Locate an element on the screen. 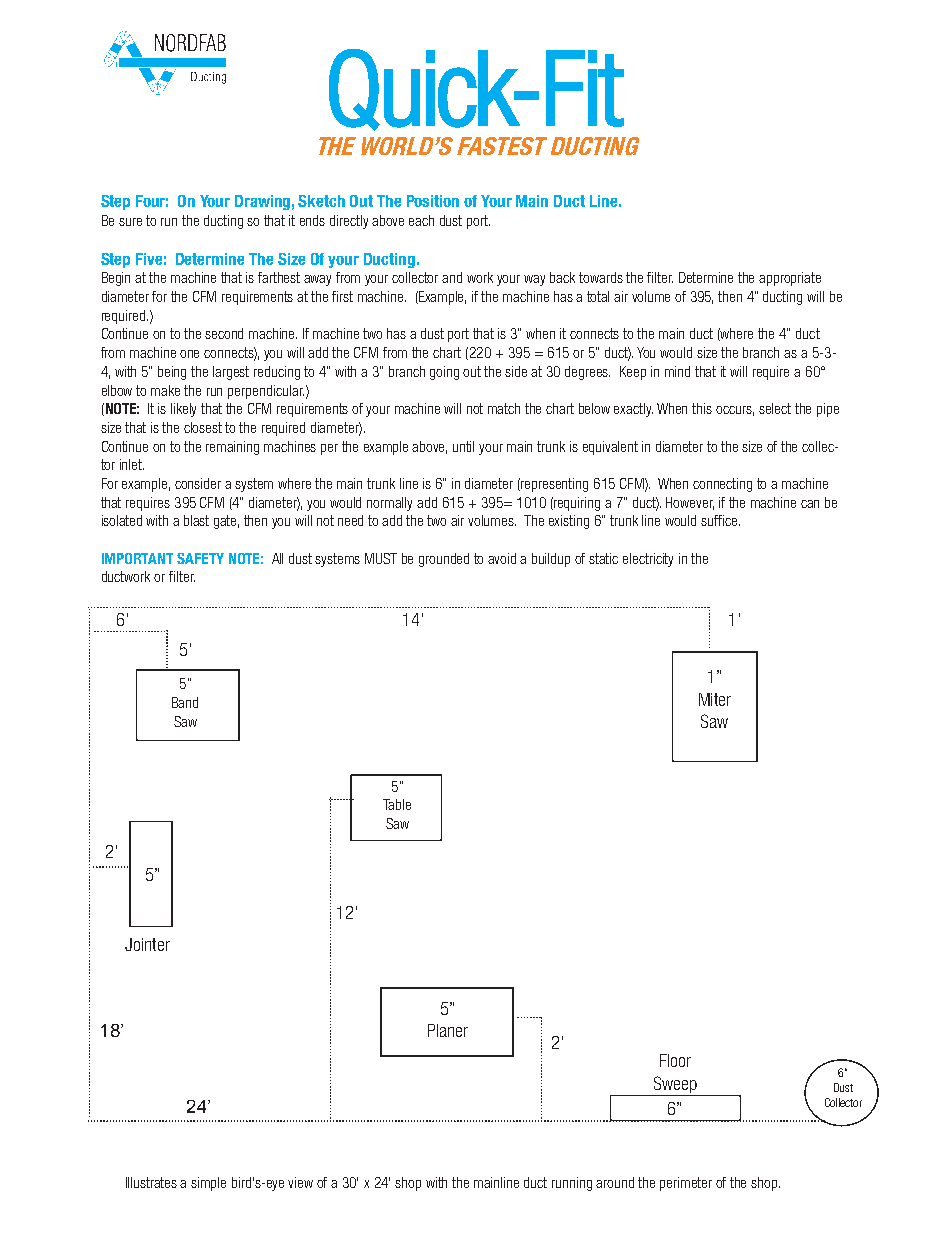  each is located at coordinates (421, 220).
